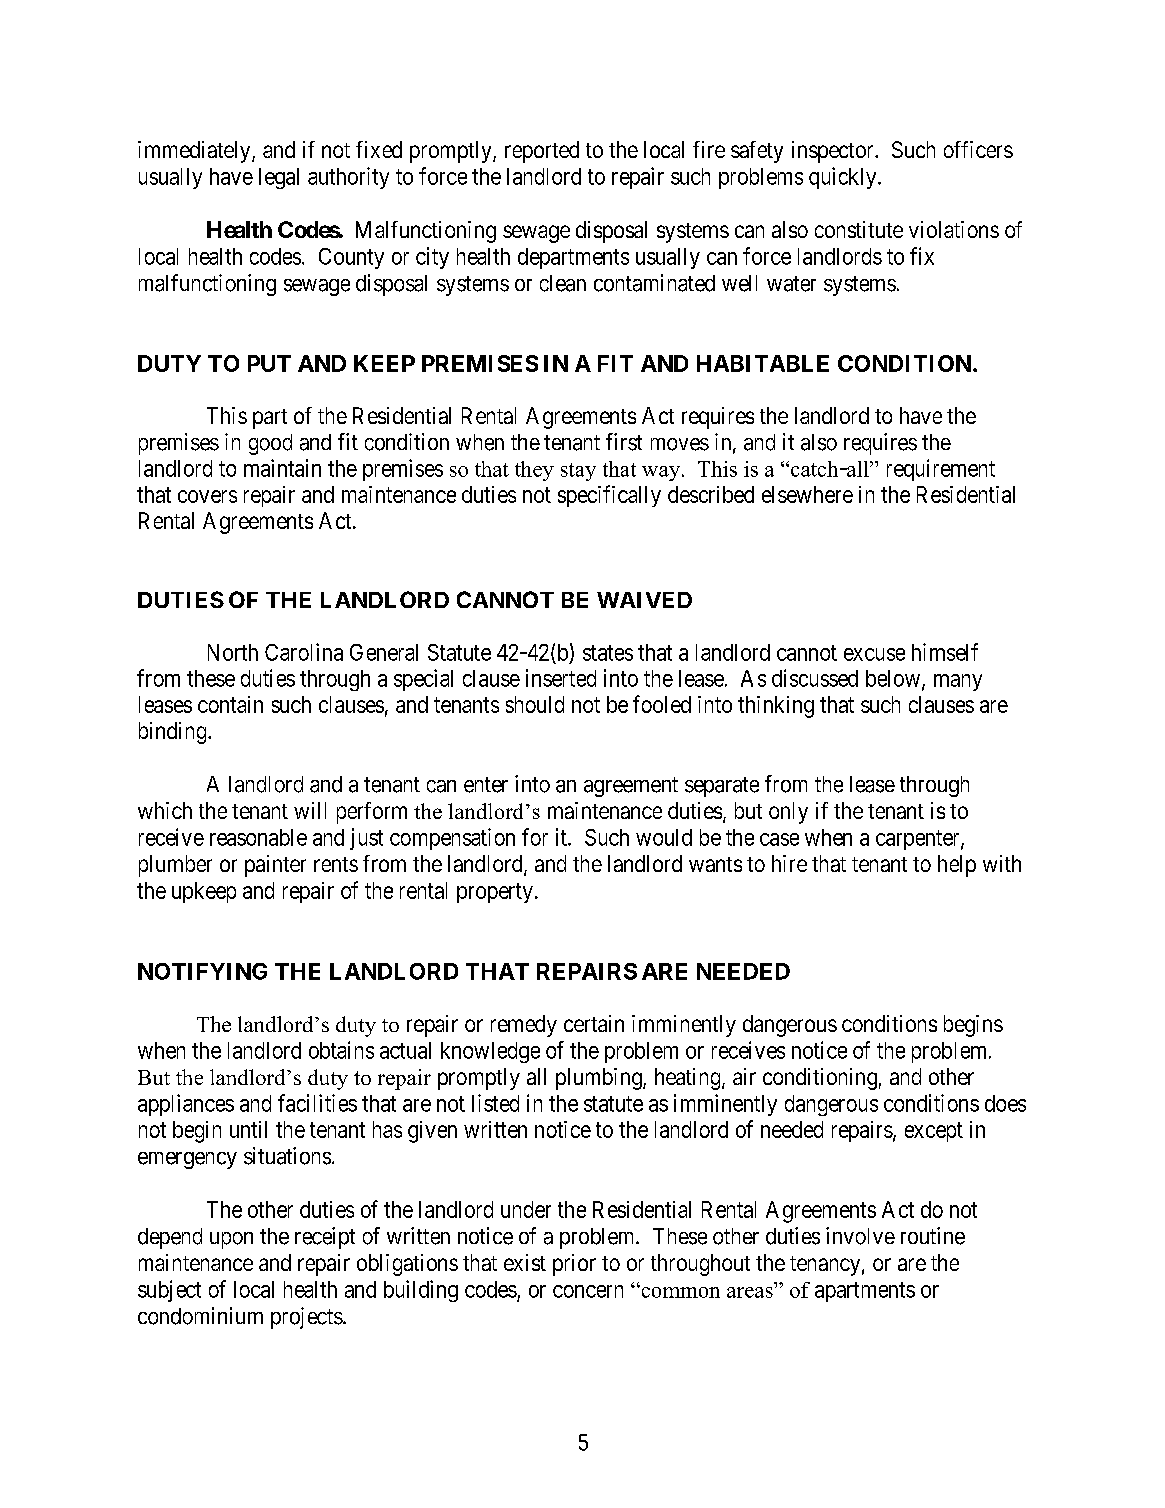 The image size is (1165, 1508). What do you see at coordinates (307, 1318) in the screenshot?
I see `projects` at bounding box center [307, 1318].
